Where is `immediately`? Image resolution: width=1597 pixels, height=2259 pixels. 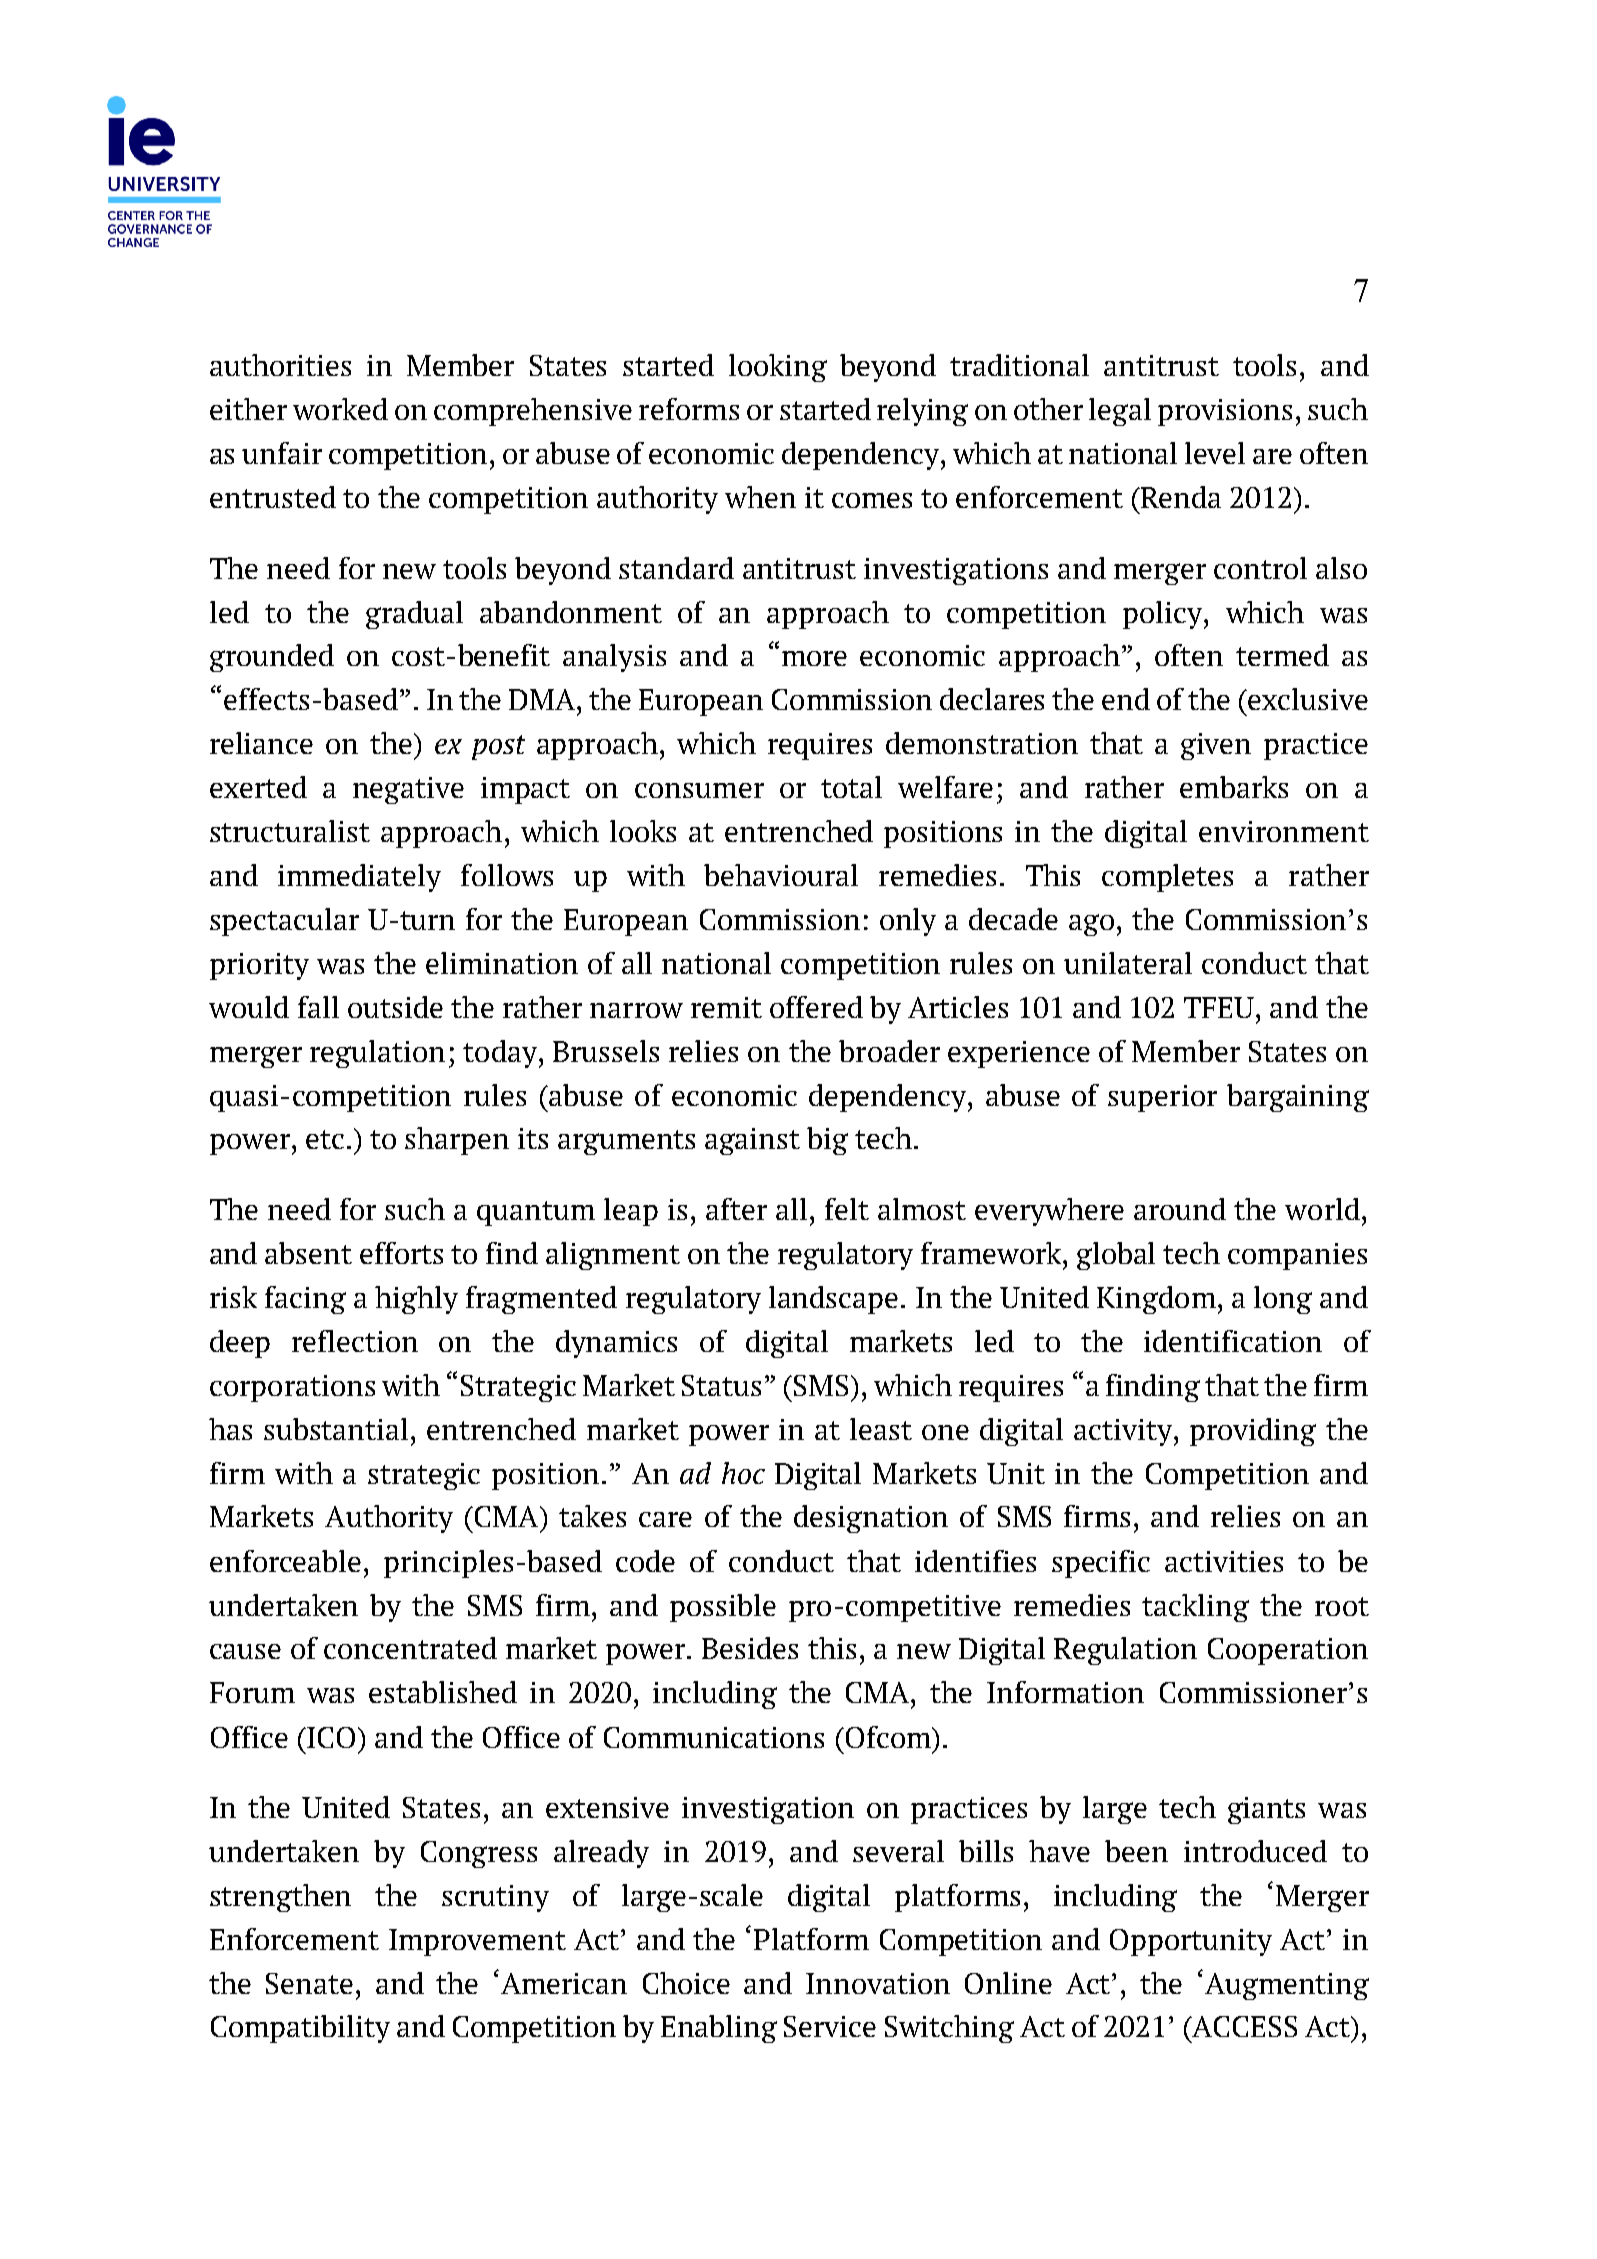
immediately is located at coordinates (359, 878).
